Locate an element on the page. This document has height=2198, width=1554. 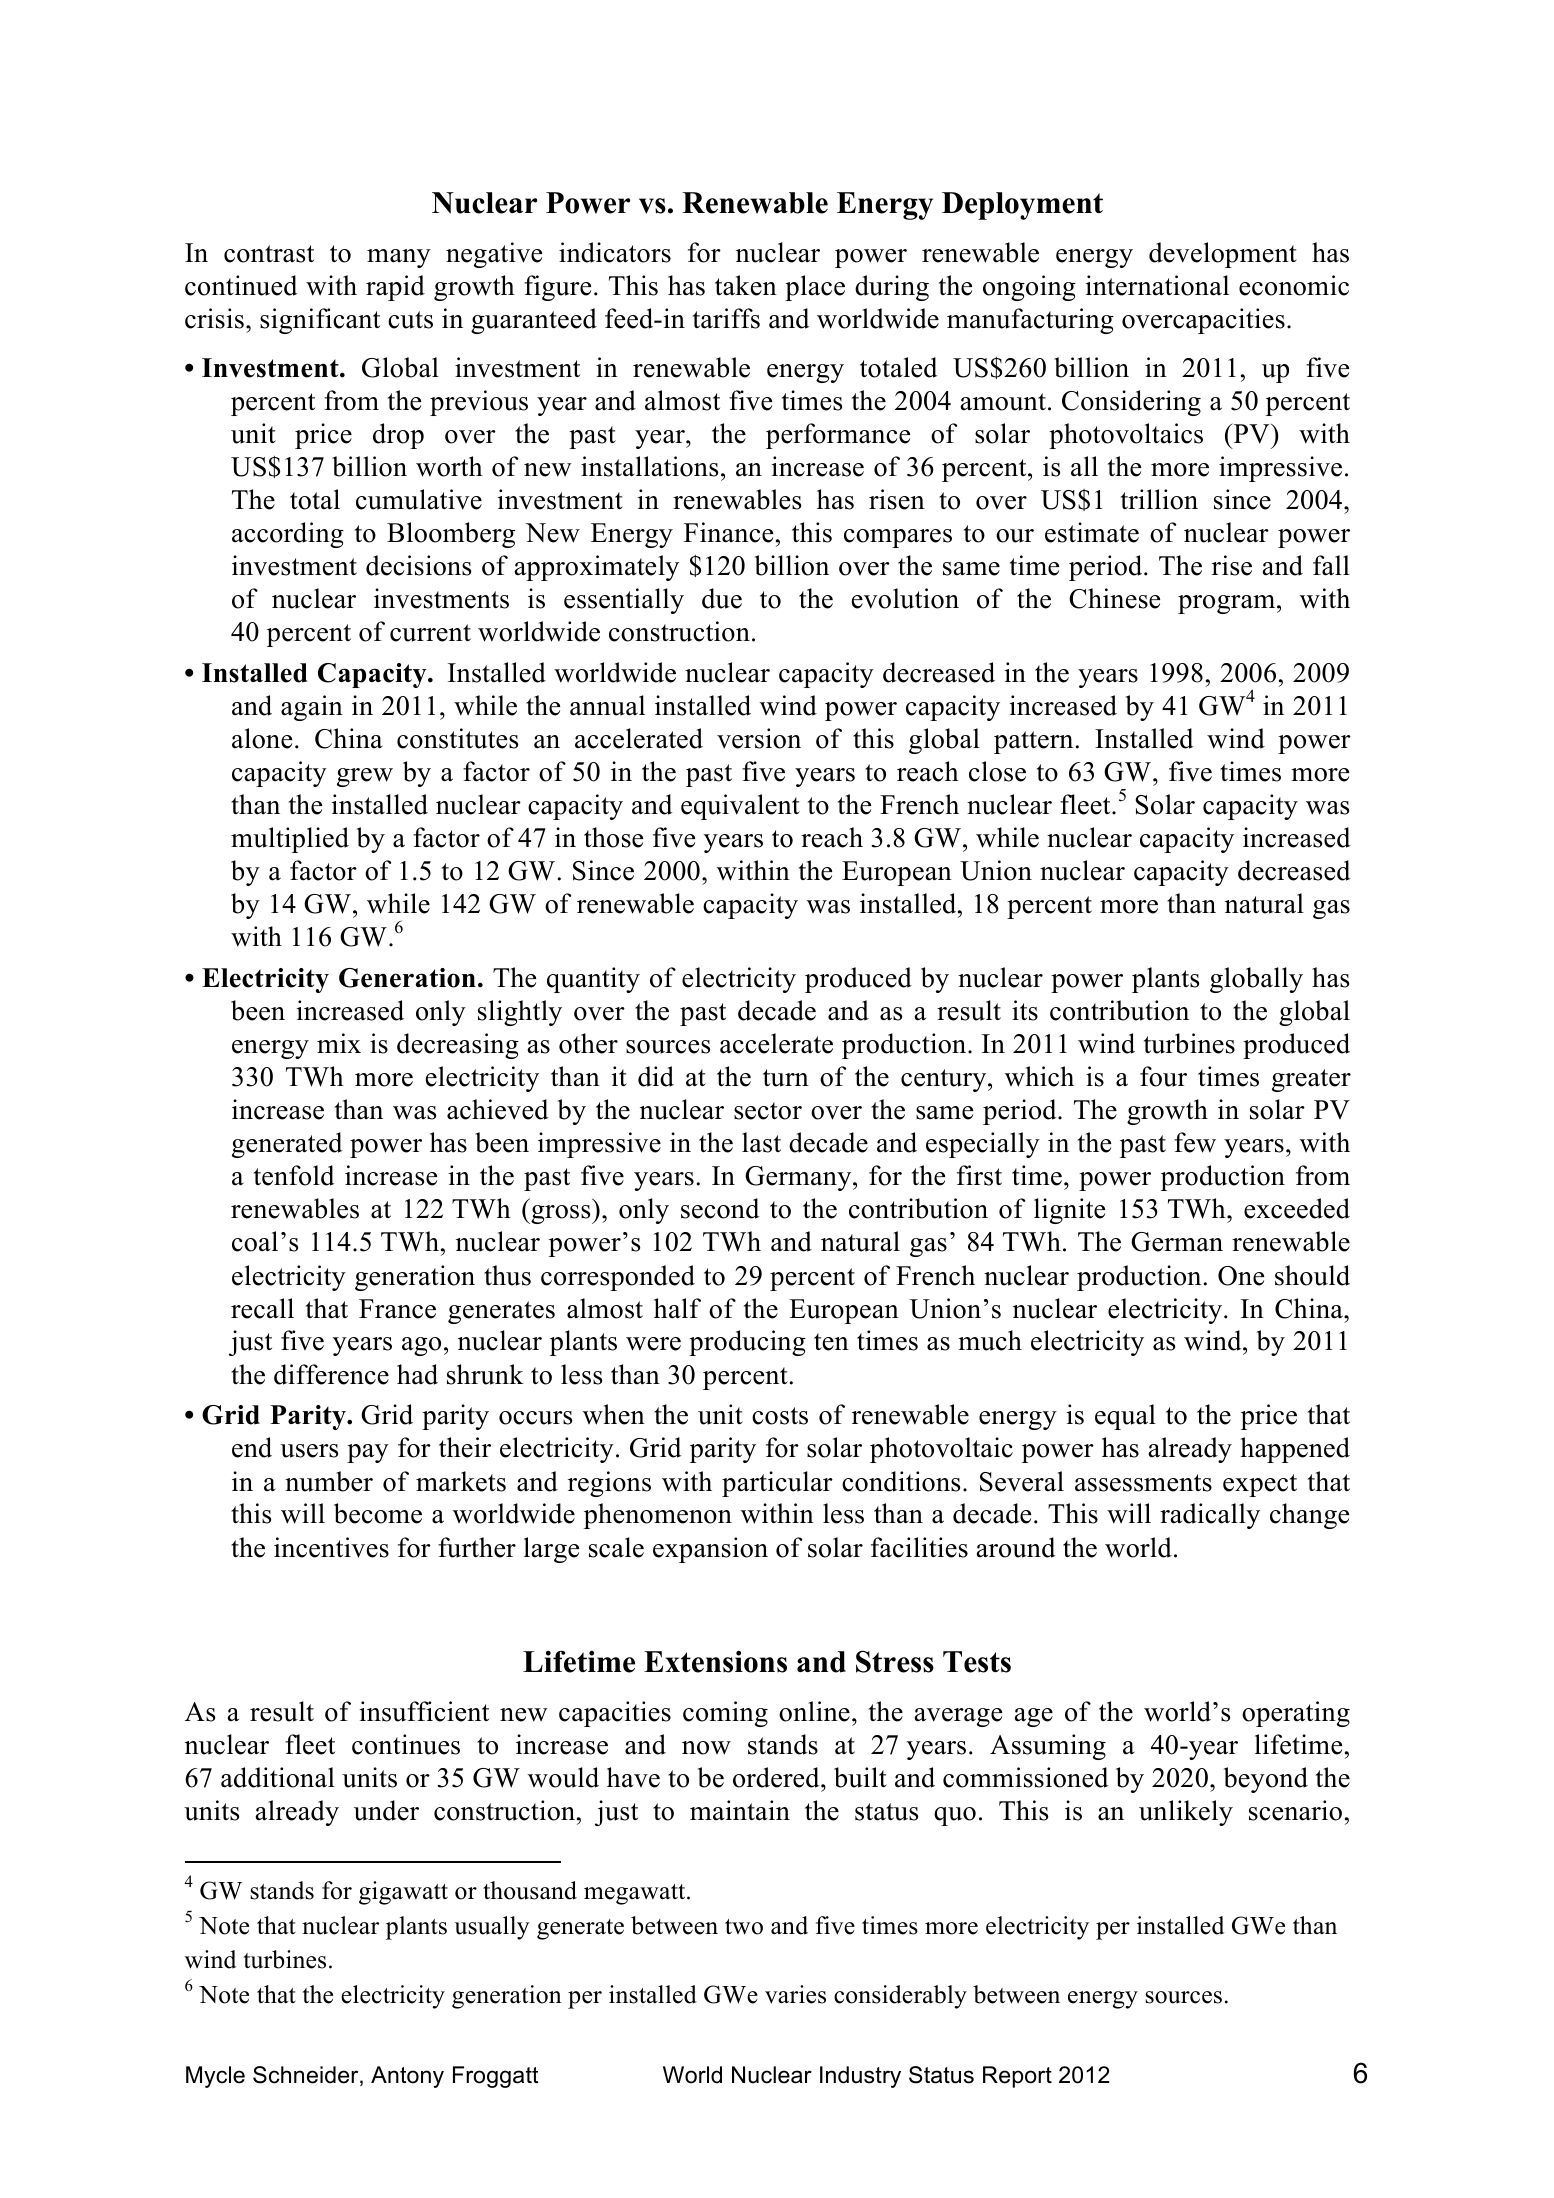
taken is located at coordinates (746, 285).
